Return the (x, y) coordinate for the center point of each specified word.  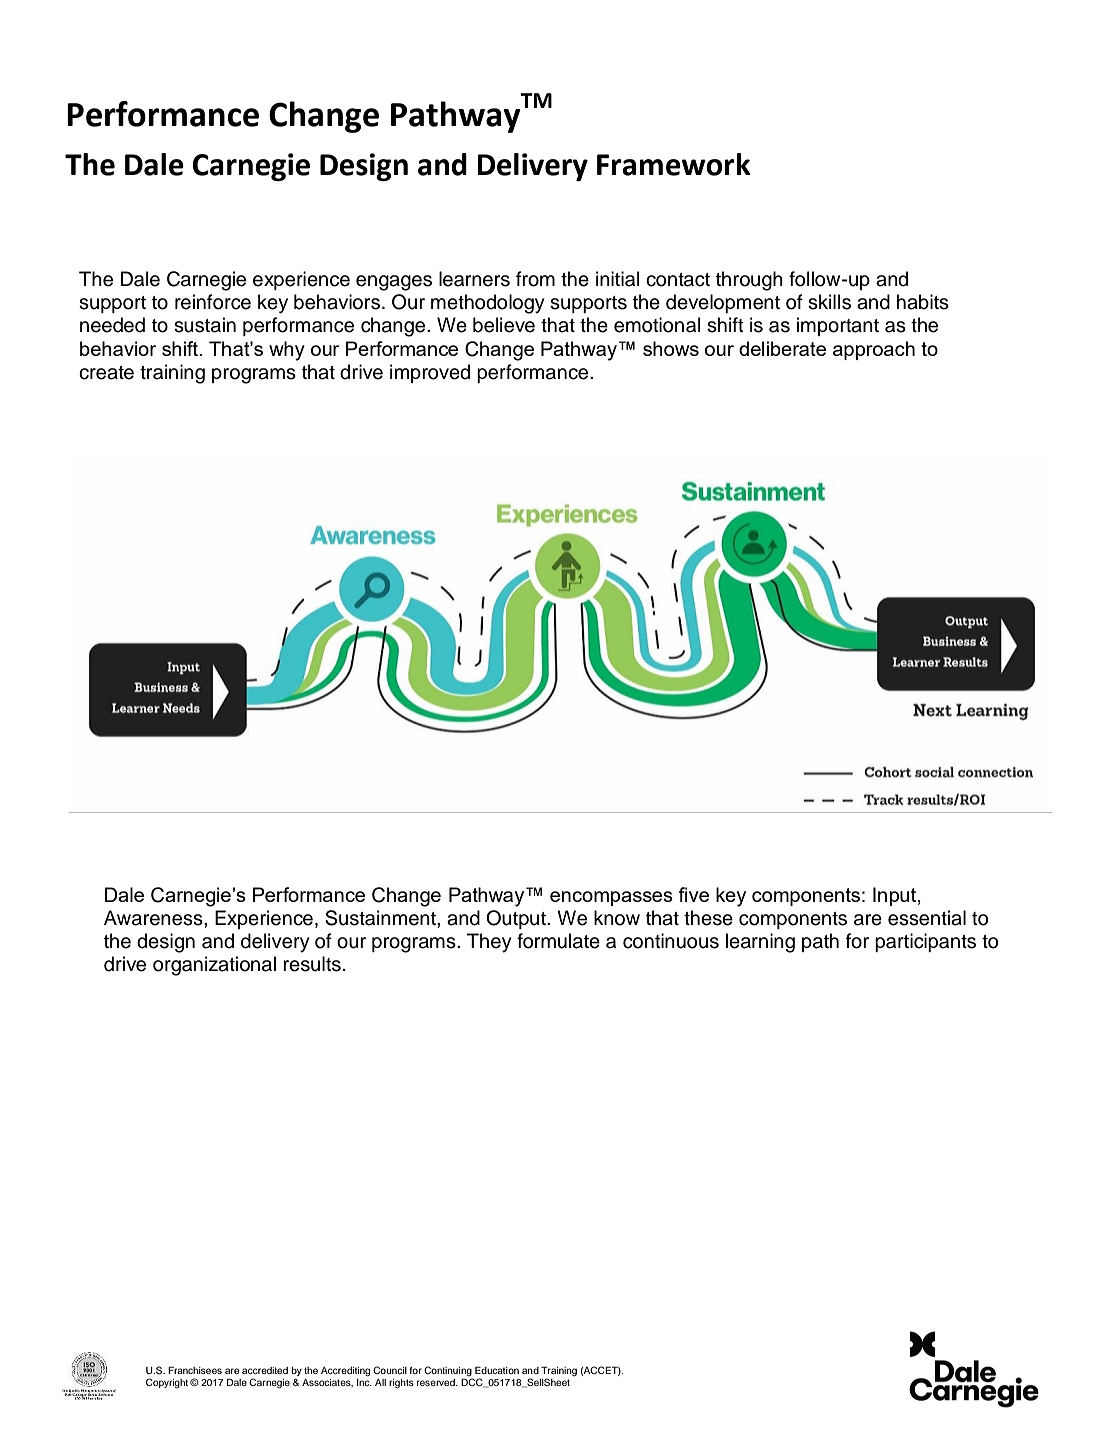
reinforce (213, 302)
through (749, 281)
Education (497, 1370)
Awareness (154, 918)
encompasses (611, 898)
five (693, 894)
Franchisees (195, 1370)
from (535, 279)
